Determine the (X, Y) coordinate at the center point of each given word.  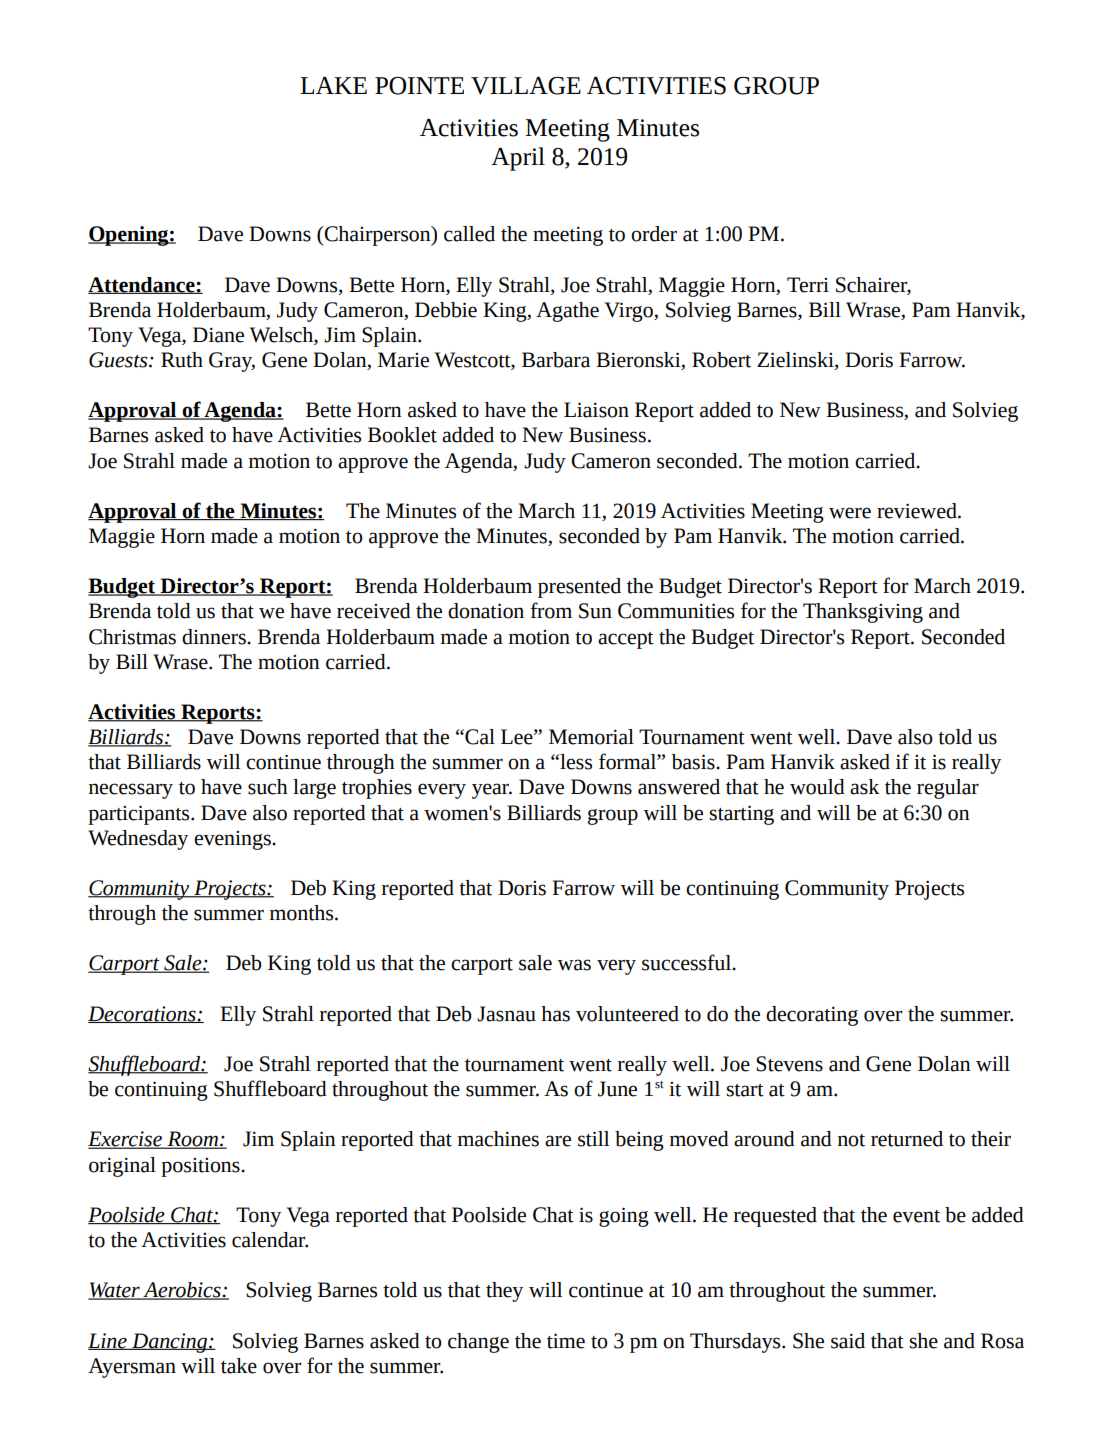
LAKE (333, 85)
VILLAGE (526, 86)
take (239, 1366)
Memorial (591, 737)
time (566, 1341)
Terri (808, 285)
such (268, 787)
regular (948, 789)
